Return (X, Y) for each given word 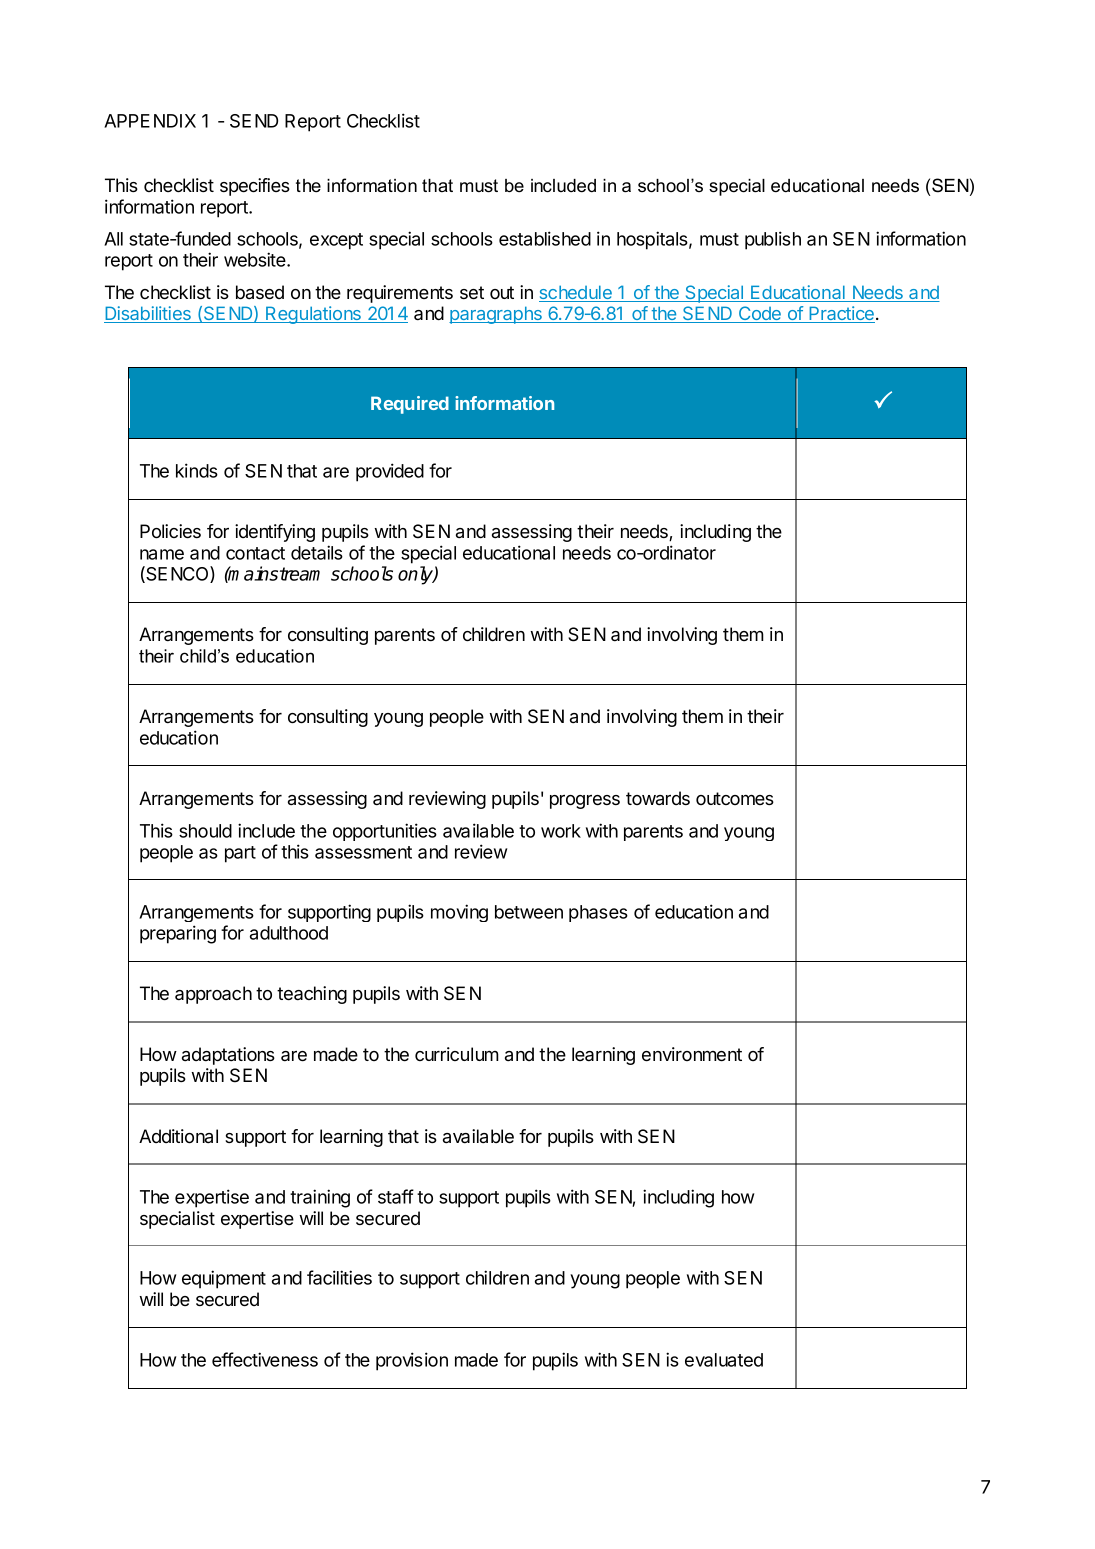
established (545, 238)
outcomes (735, 798)
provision (412, 1361)
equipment (224, 1279)
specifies (255, 187)
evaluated (724, 1360)
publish (773, 240)
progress (585, 802)
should (205, 831)
